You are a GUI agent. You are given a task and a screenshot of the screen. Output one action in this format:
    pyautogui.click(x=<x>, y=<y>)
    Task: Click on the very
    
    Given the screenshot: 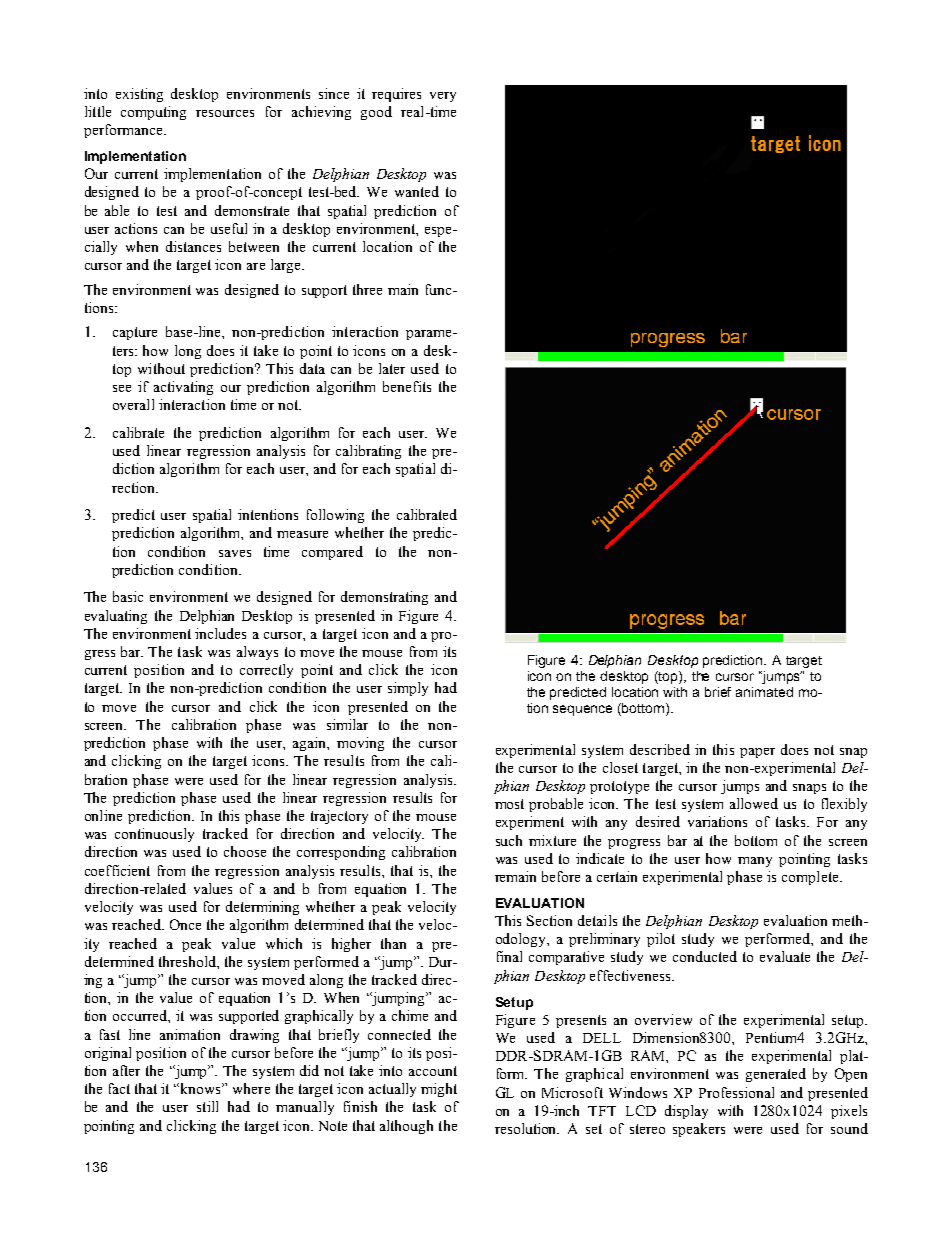 What is the action you would take?
    pyautogui.click(x=443, y=97)
